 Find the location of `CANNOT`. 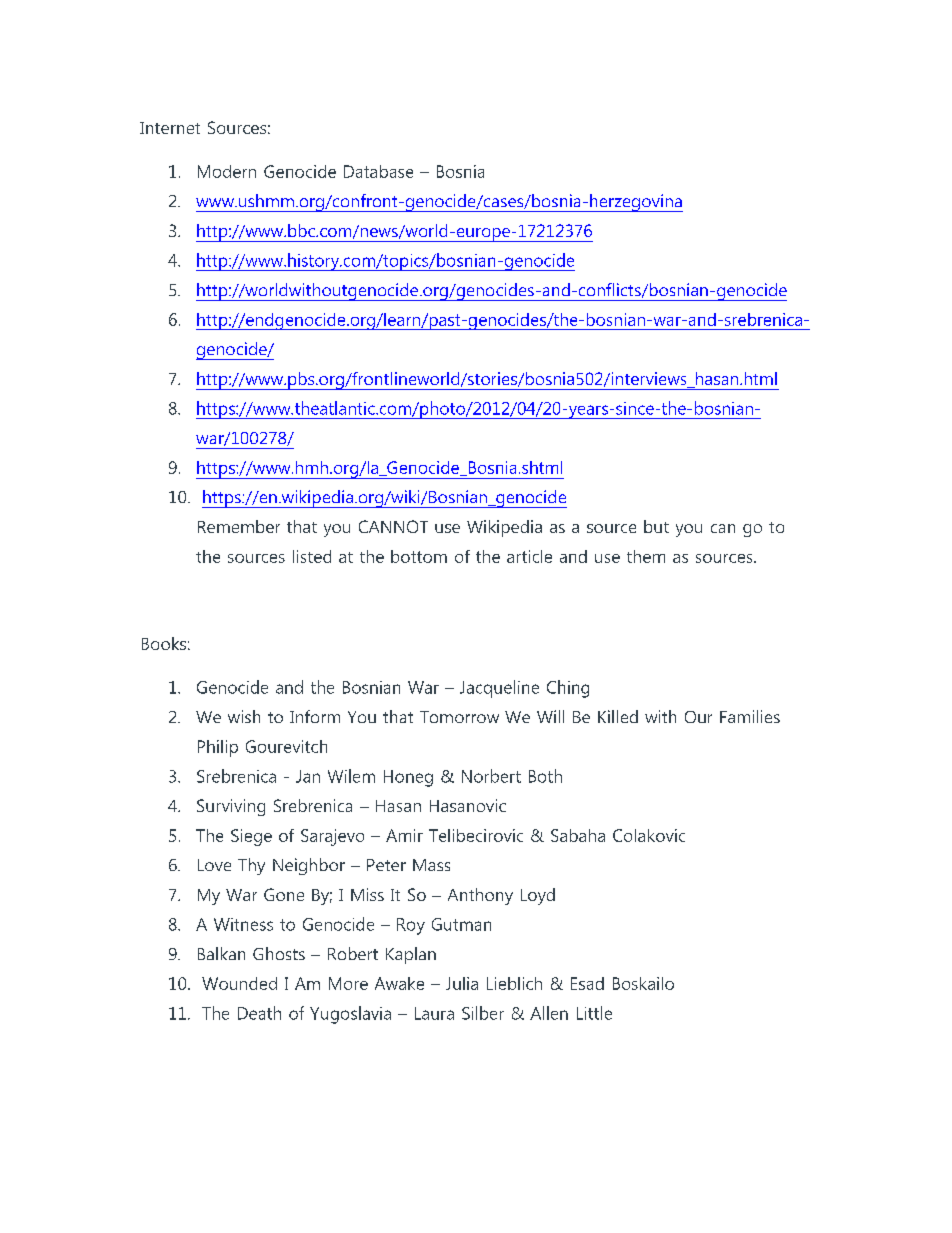

CANNOT is located at coordinates (393, 526).
